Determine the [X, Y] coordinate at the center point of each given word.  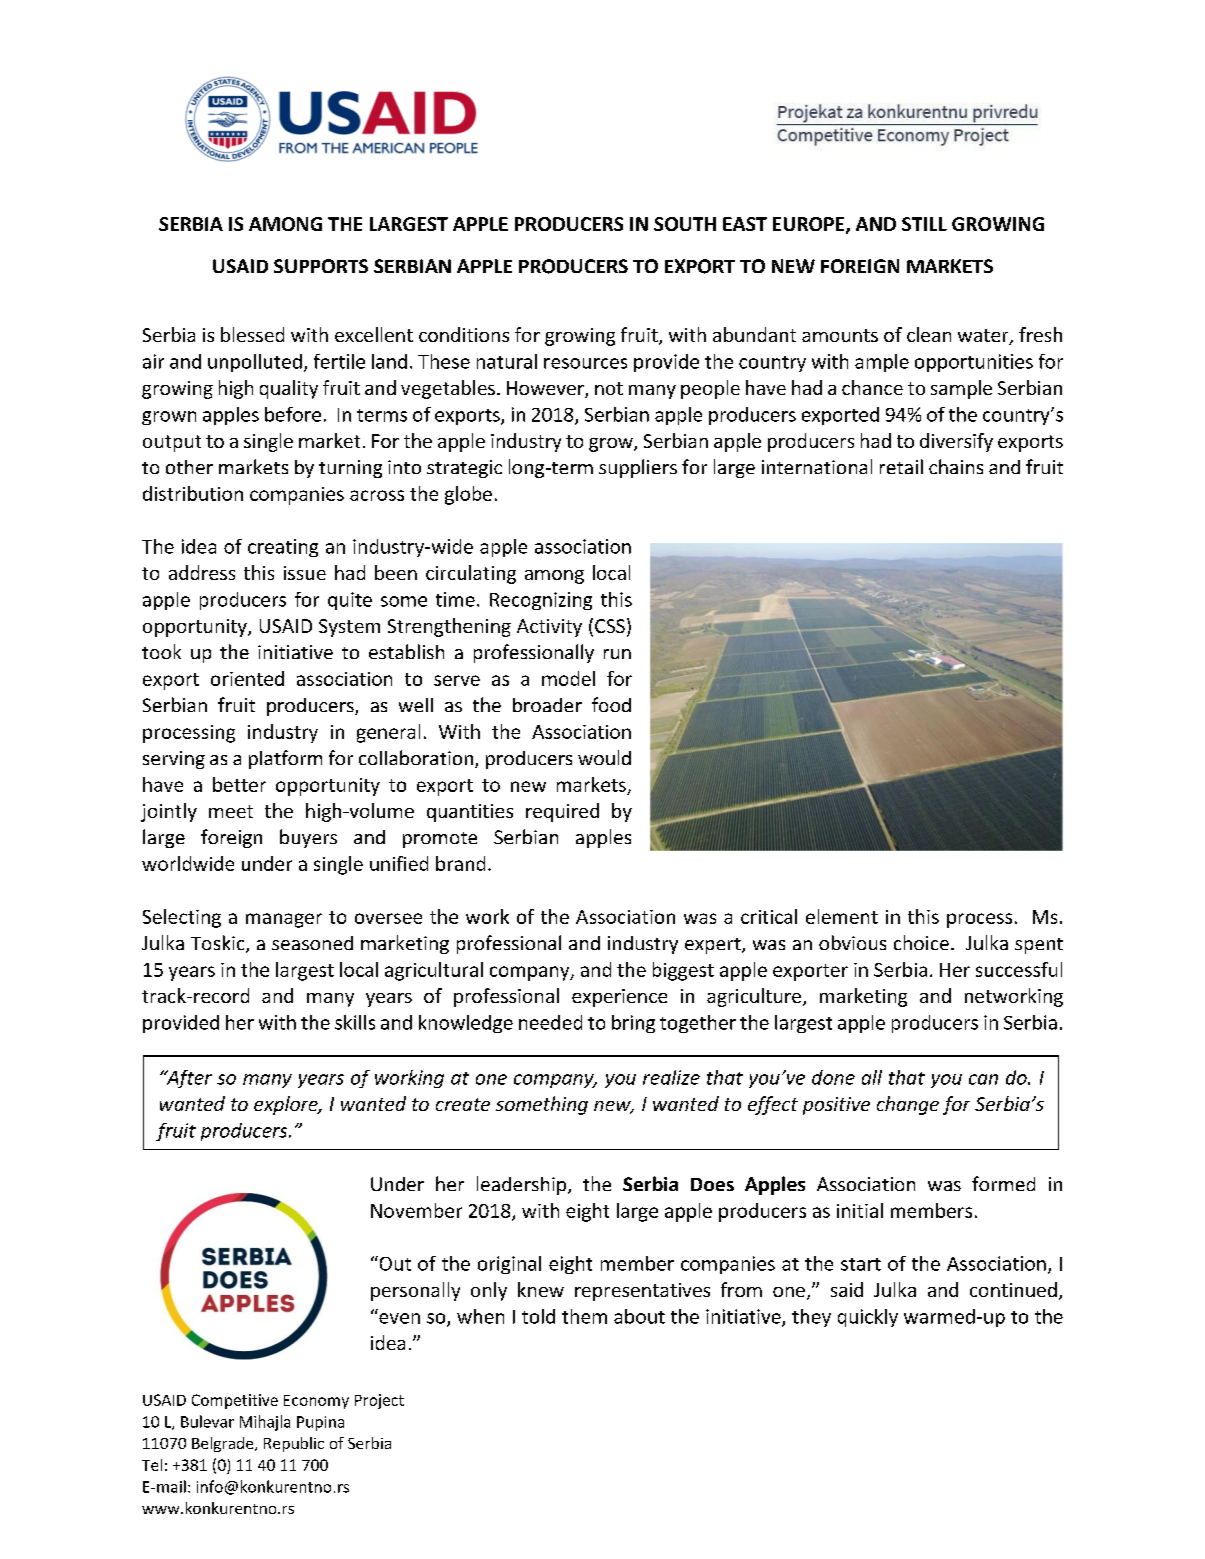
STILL [924, 224]
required [562, 812]
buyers [308, 838]
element [842, 916]
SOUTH [685, 224]
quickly [868, 1318]
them [584, 1316]
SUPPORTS [321, 266]
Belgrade [224, 1444]
